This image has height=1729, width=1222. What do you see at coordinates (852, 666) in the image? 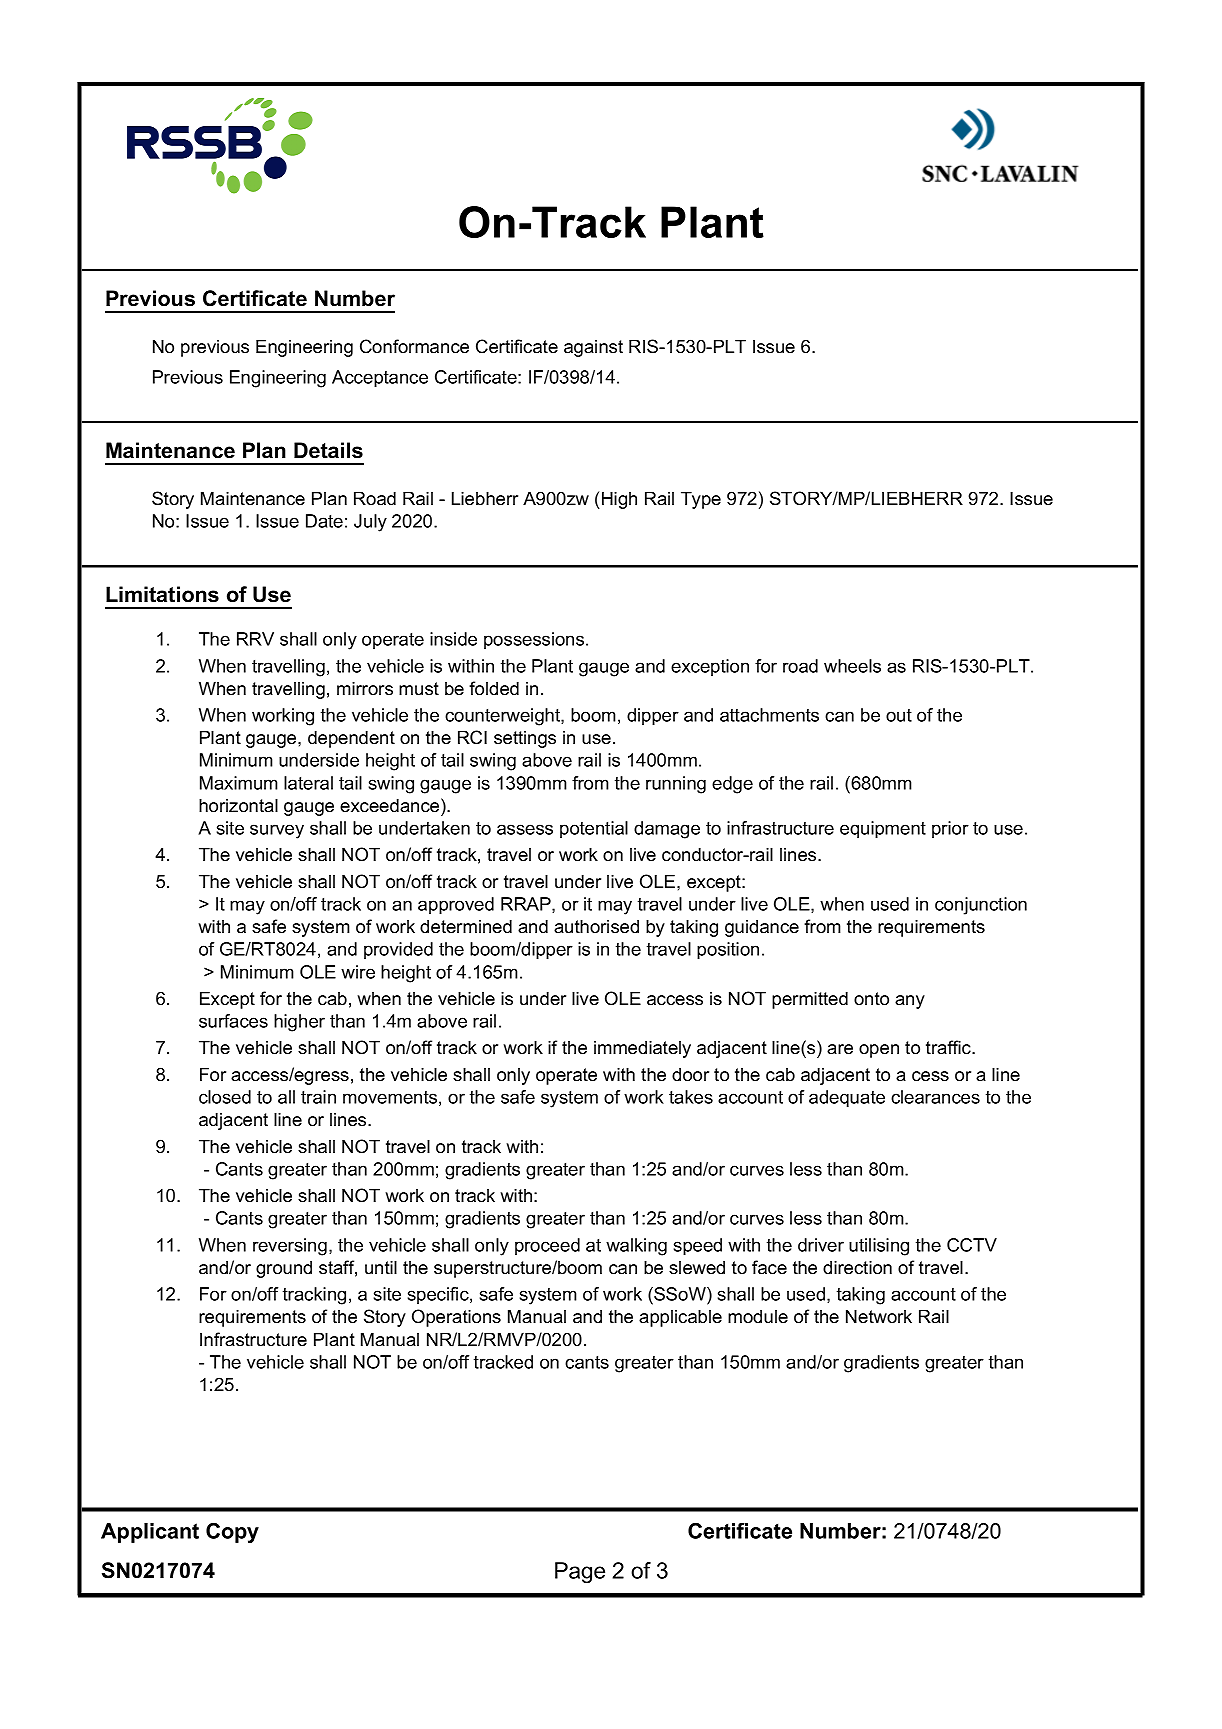
I see `wheels` at bounding box center [852, 666].
